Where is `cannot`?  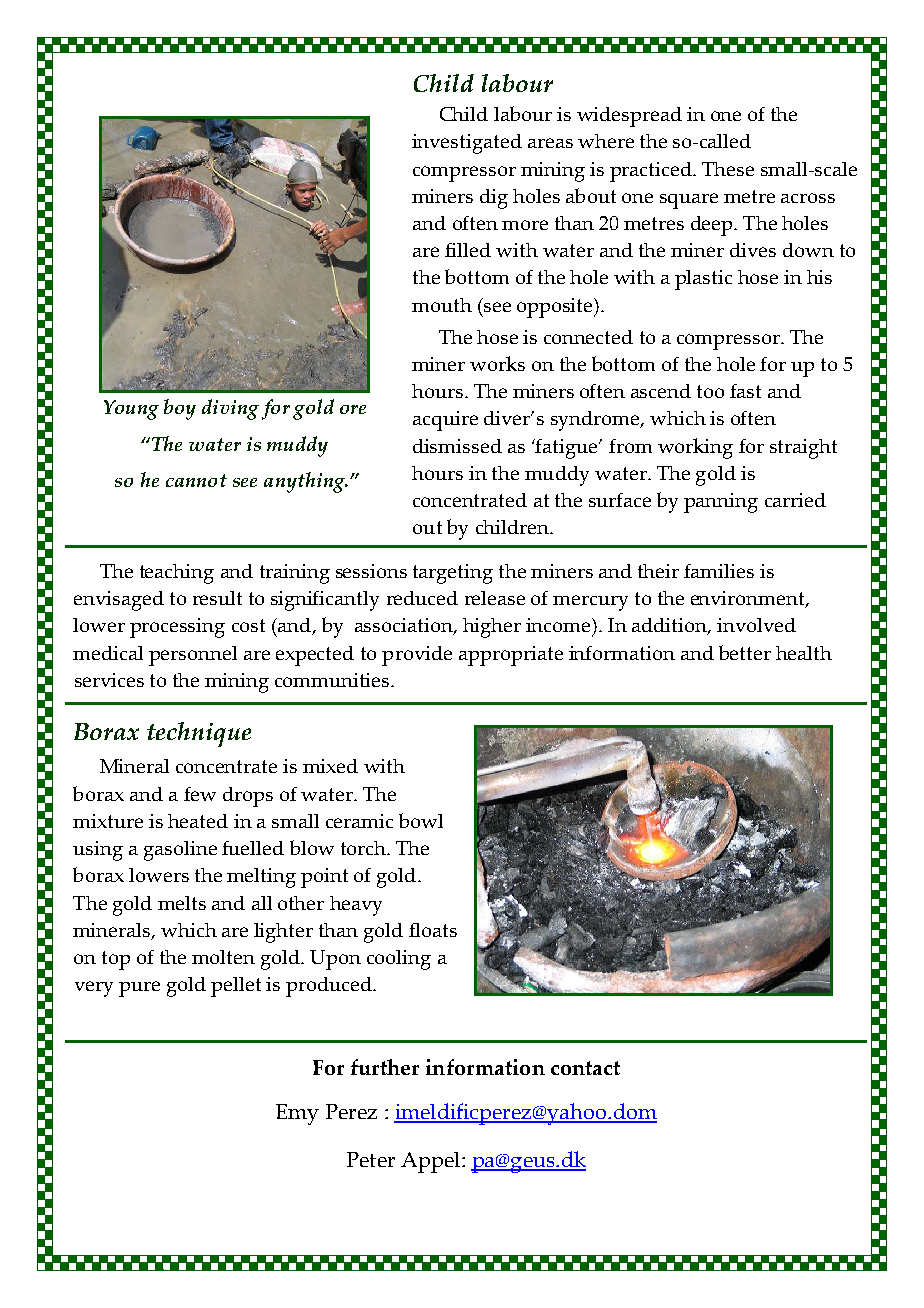 cannot is located at coordinates (196, 480).
